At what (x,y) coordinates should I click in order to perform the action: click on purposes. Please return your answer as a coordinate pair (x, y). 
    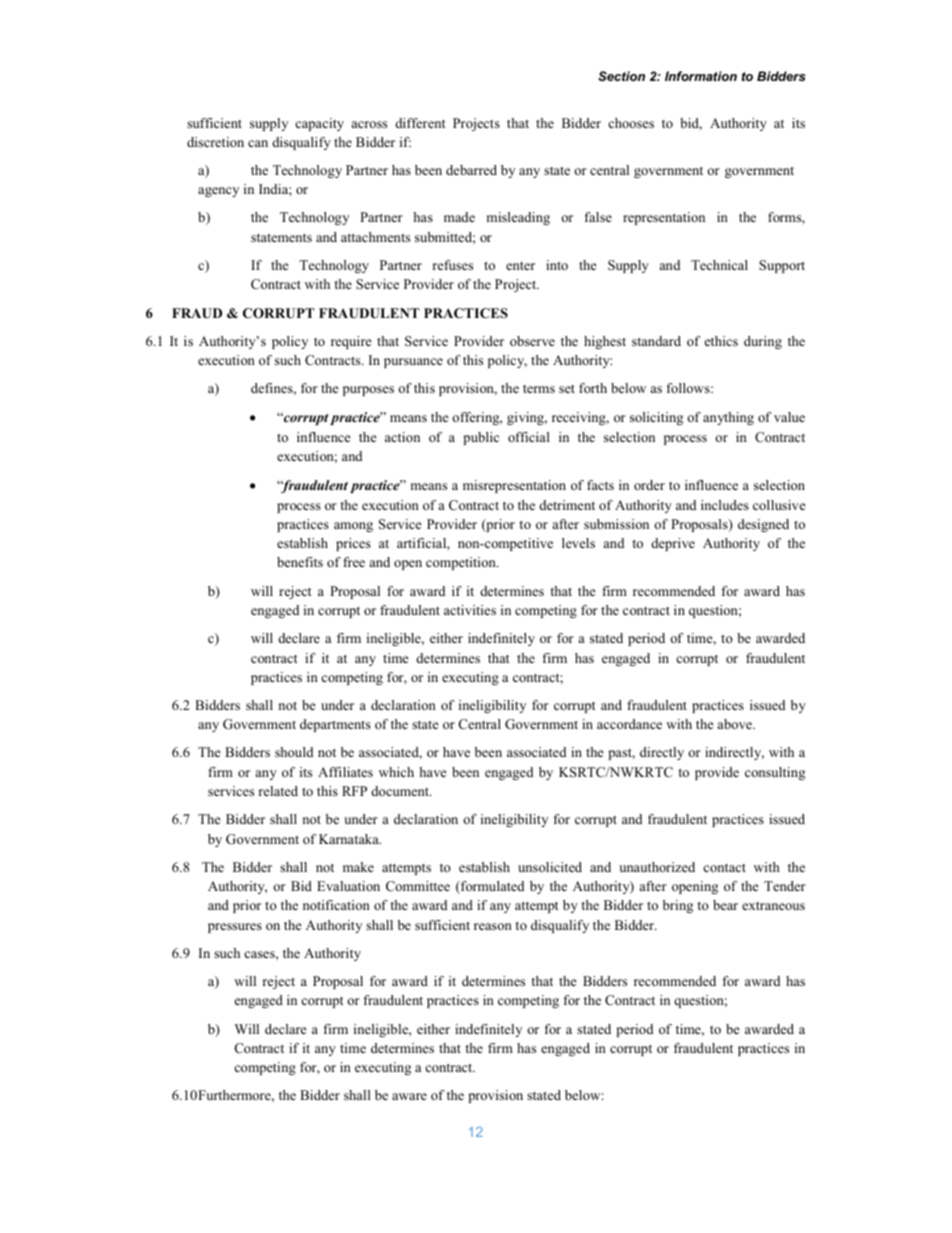
    Looking at the image, I should click on (368, 391).
